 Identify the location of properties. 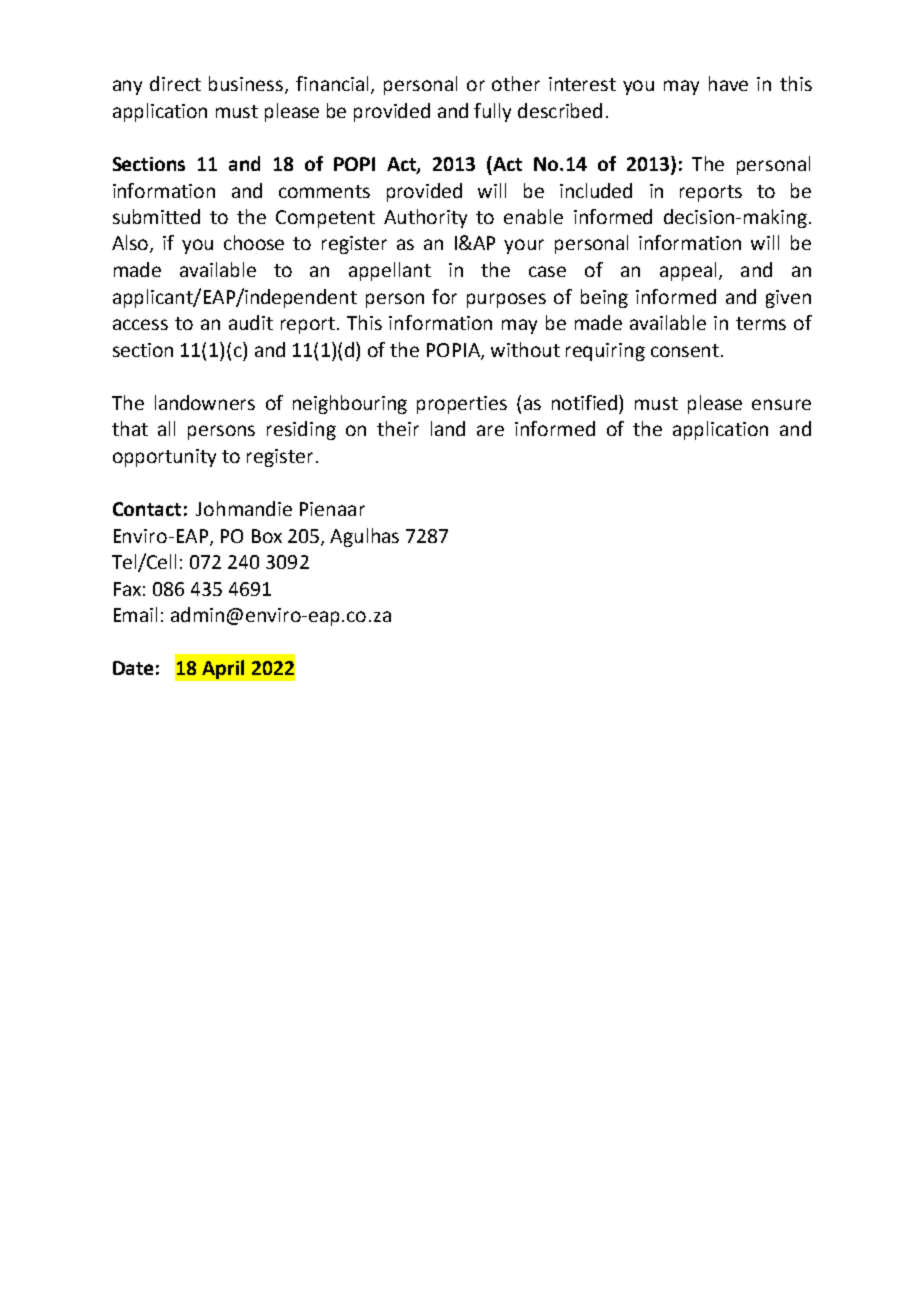
(462, 405).
